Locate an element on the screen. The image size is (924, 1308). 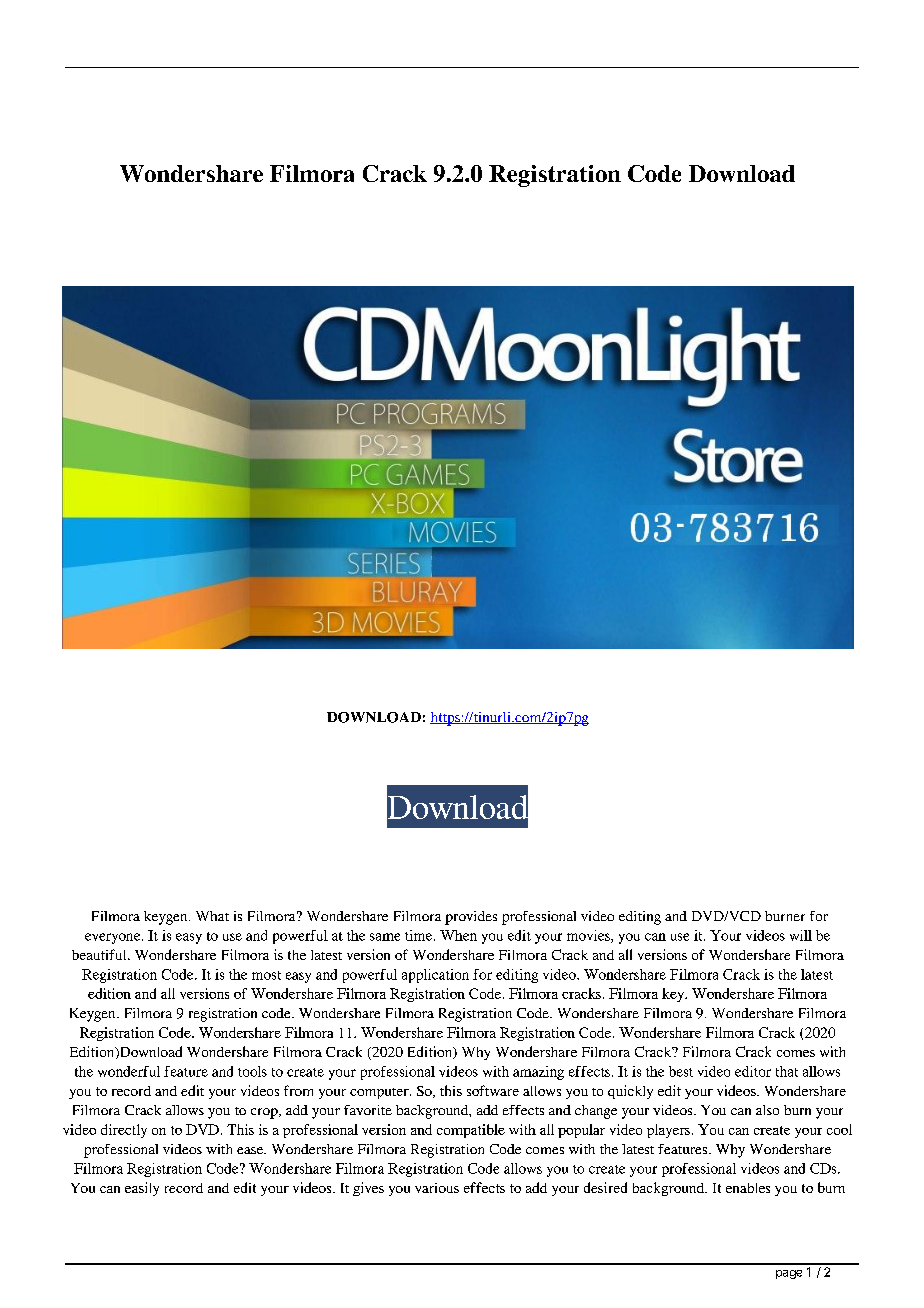
easily is located at coordinates (142, 1189).
